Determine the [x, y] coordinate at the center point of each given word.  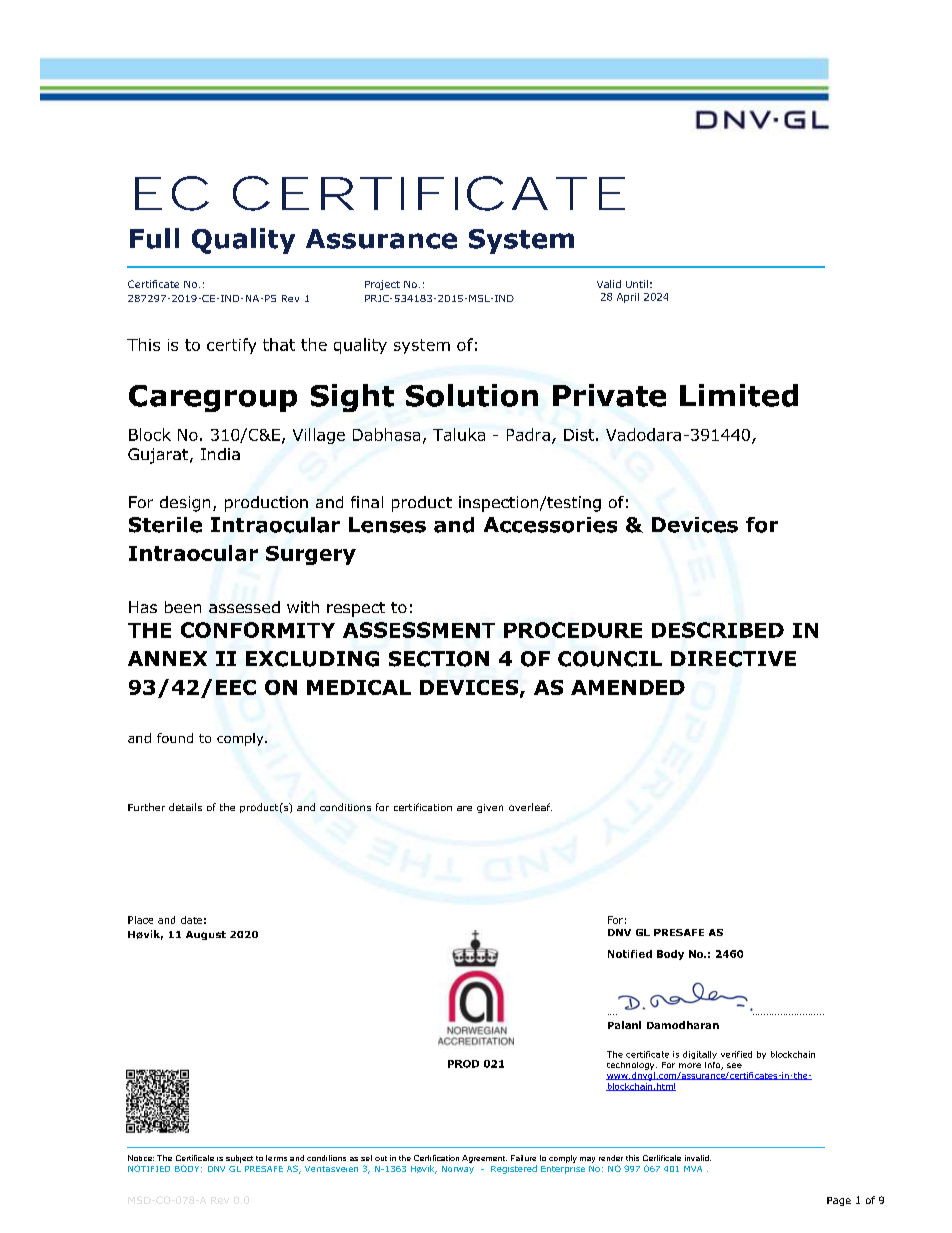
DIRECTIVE [733, 659]
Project [382, 285]
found [175, 738]
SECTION [439, 659]
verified [736, 1054]
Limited [739, 395]
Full [154, 238]
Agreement [484, 1159]
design [185, 504]
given [490, 808]
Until [637, 284]
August [206, 935]
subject [239, 1159]
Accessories [550, 525]
